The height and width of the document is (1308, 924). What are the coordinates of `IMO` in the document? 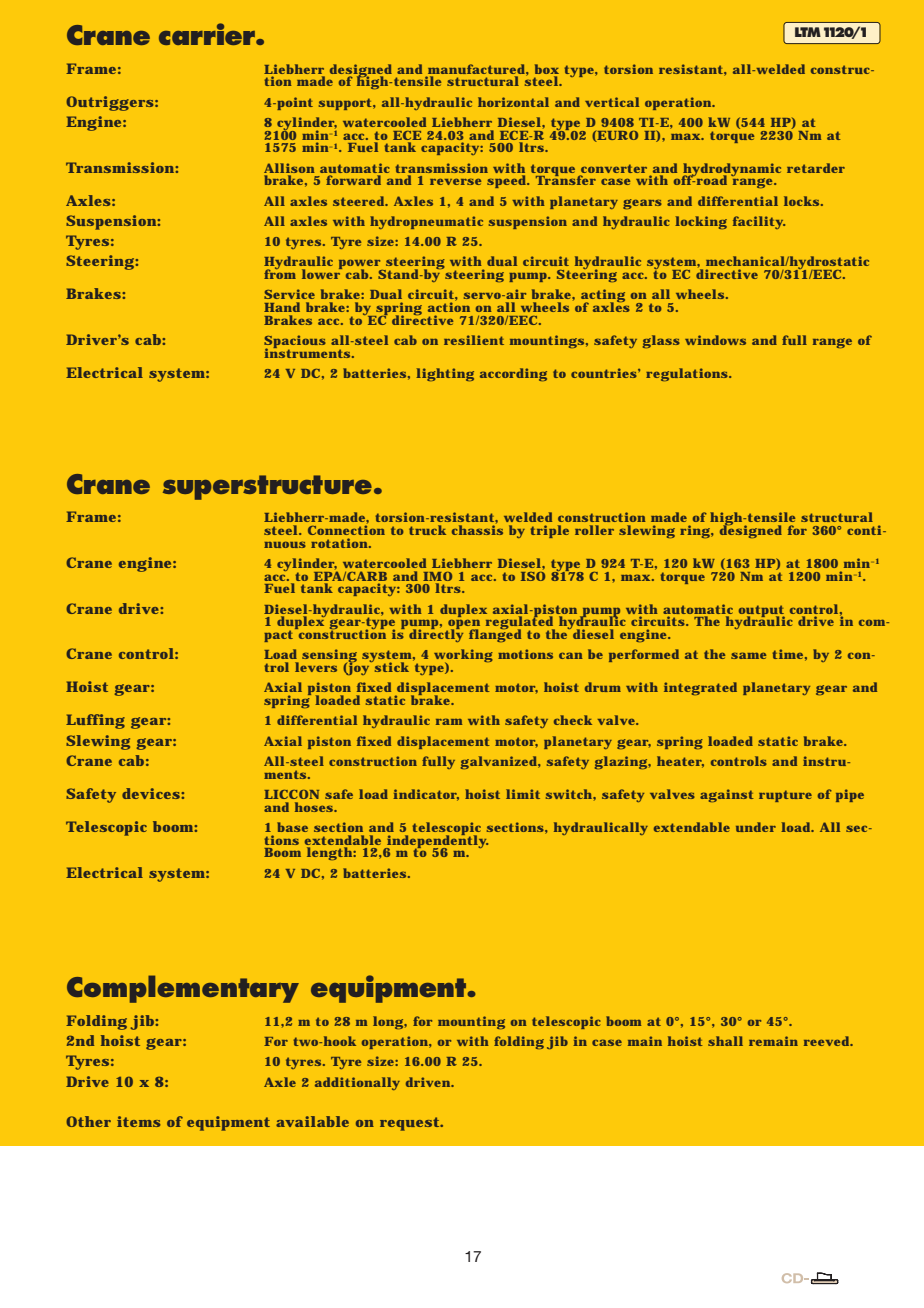 It's located at (437, 576).
